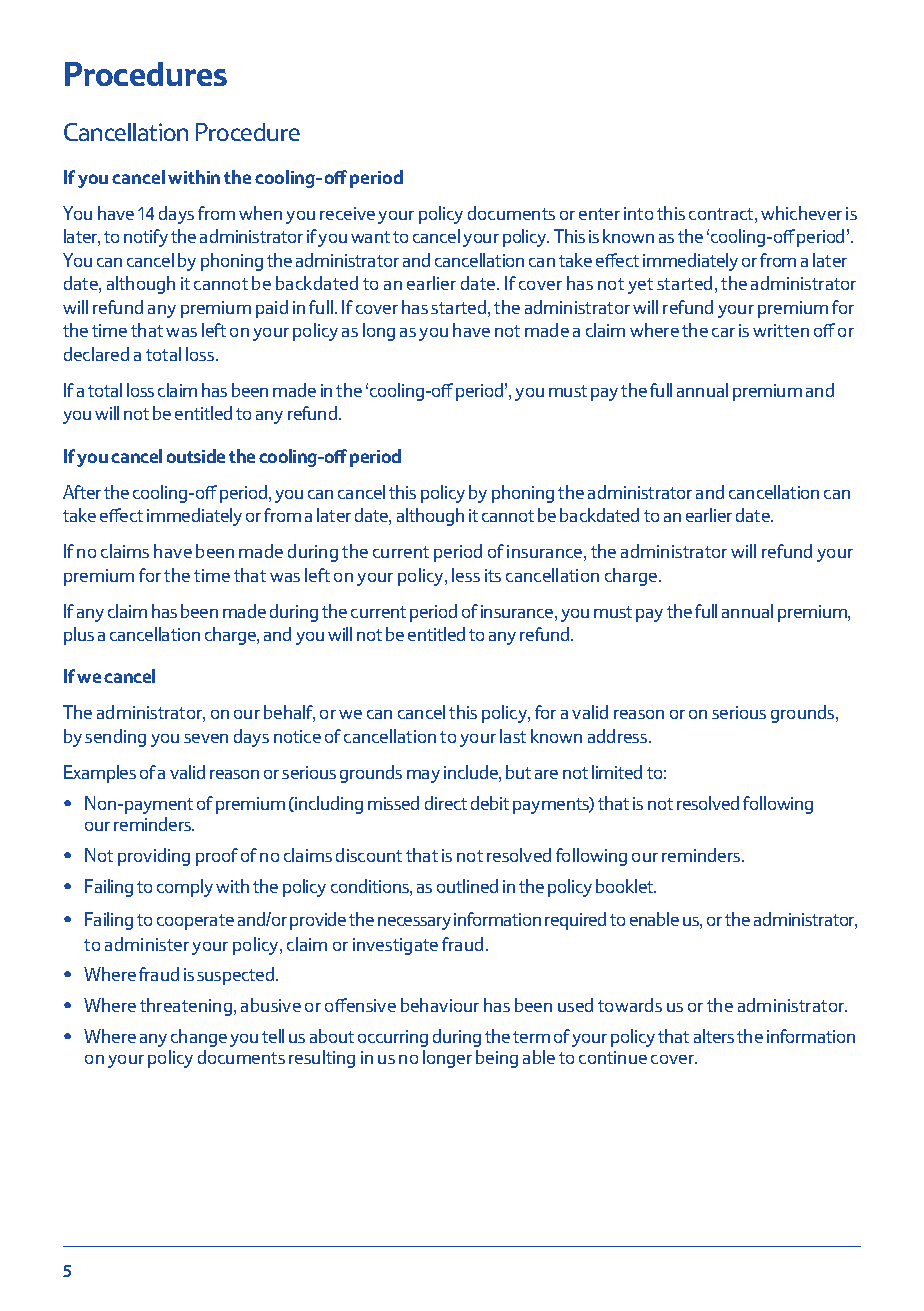 This screenshot has height=1311, width=924. Describe the element at coordinates (82, 492) in the screenshot. I see `After` at that location.
